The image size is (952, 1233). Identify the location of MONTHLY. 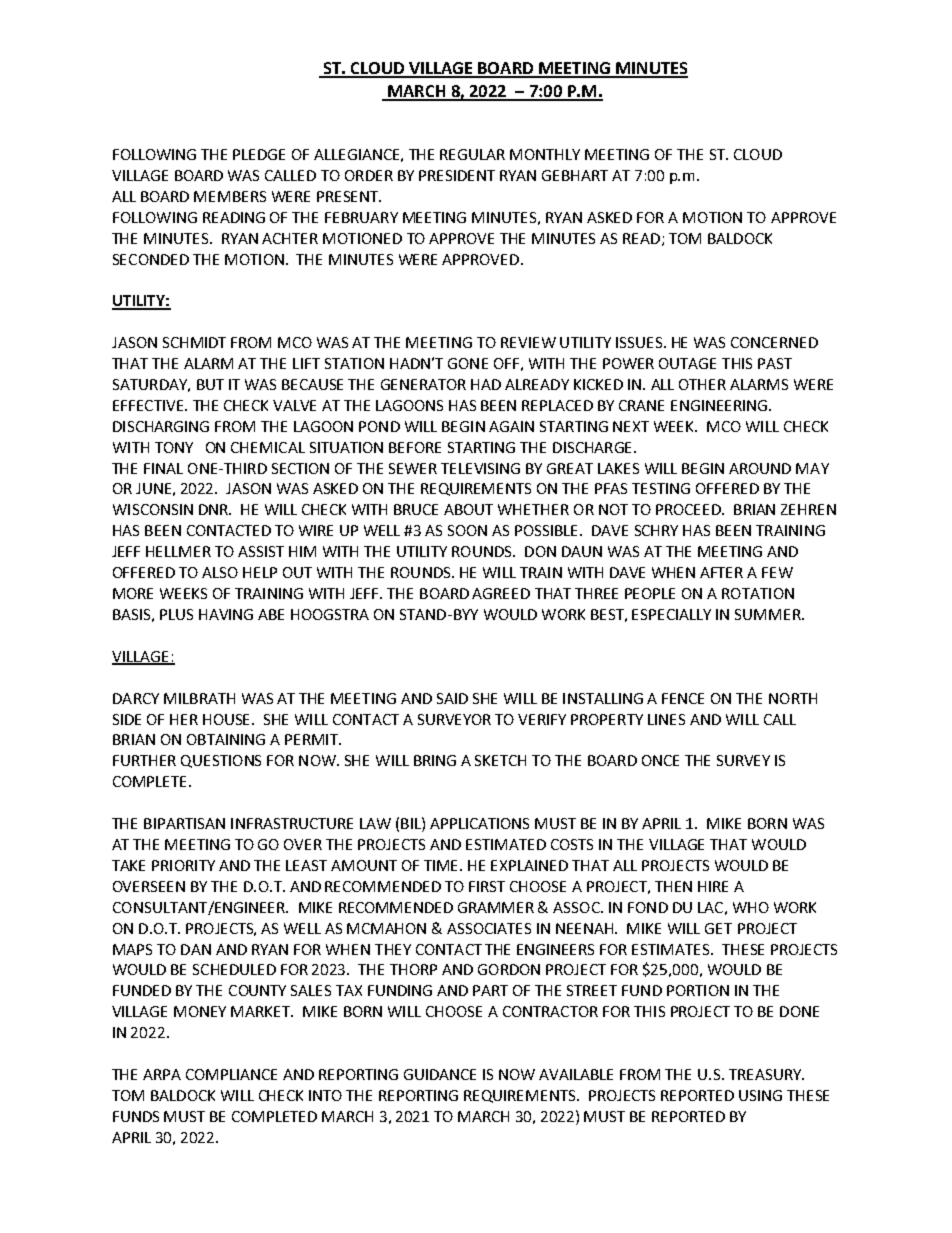
(545, 154).
